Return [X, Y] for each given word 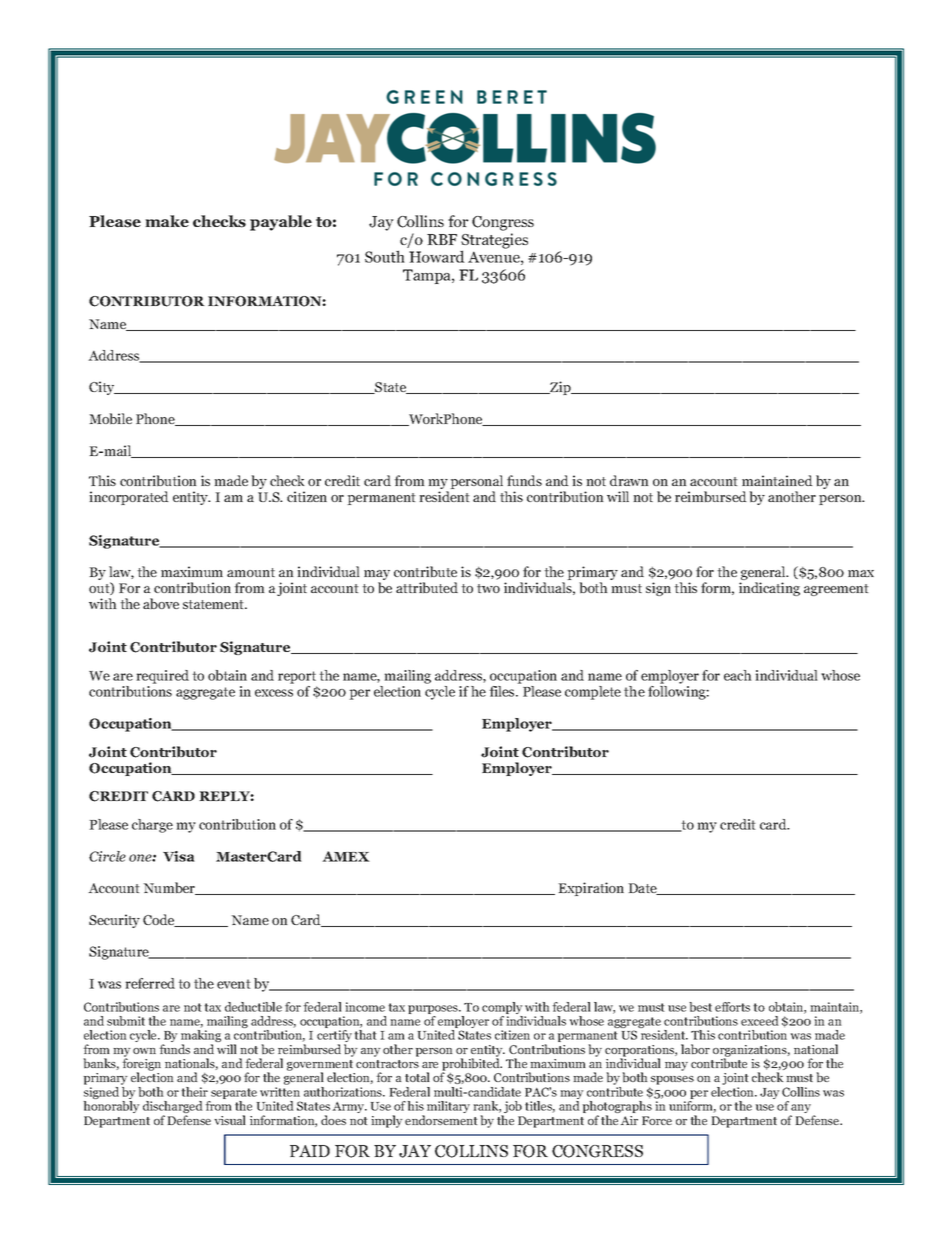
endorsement [441, 1120]
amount [251, 572]
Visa [179, 856]
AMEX [345, 856]
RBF [442, 239]
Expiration [591, 889]
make [167, 221]
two [488, 588]
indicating [769, 589]
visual [230, 1120]
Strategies [494, 242]
